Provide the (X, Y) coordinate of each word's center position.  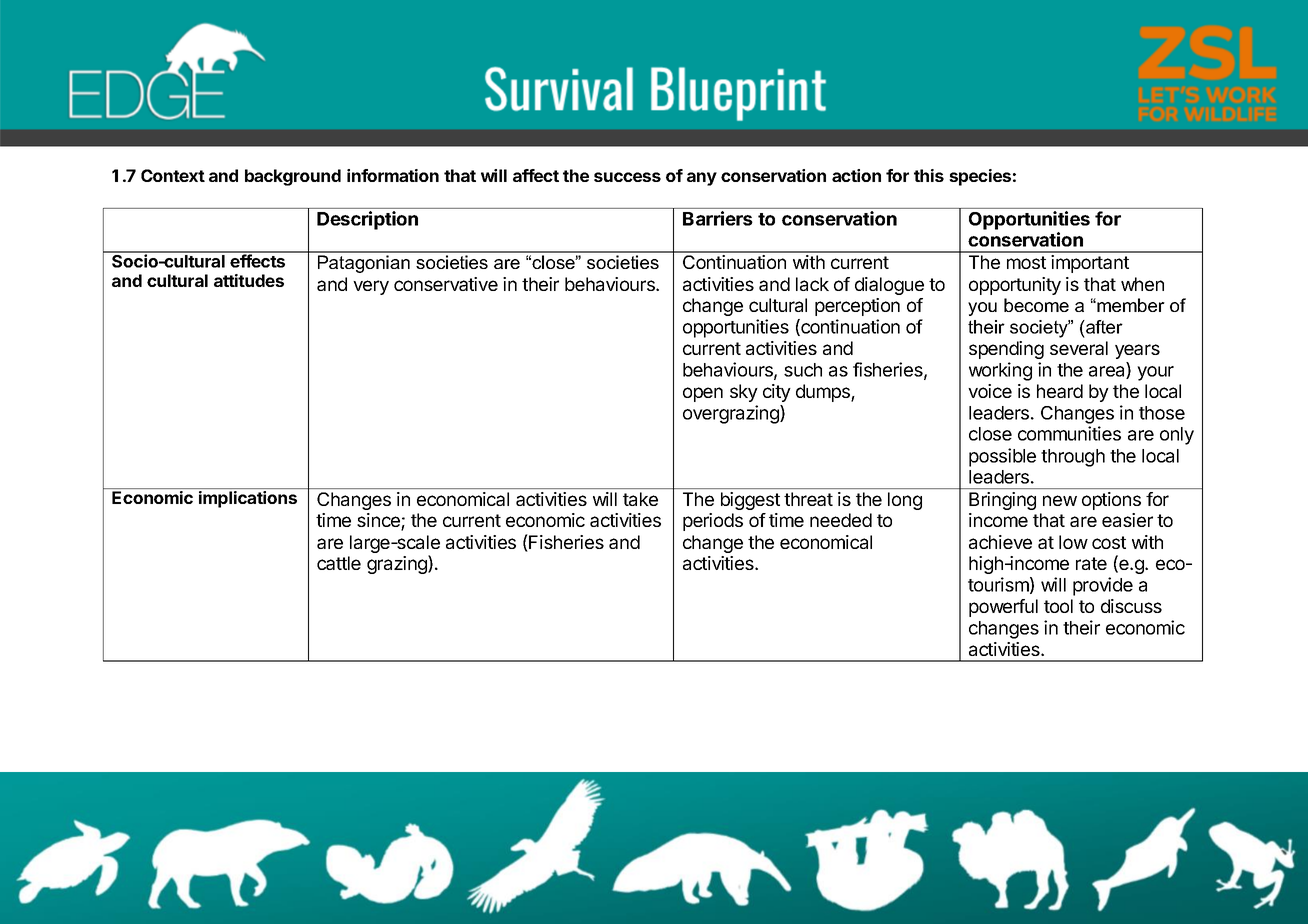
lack (812, 284)
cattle (339, 563)
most (1026, 262)
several (1079, 348)
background (293, 177)
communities (1069, 433)
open (703, 394)
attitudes (249, 280)
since (379, 521)
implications (248, 499)
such (803, 370)
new (1060, 500)
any (702, 179)
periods (713, 522)
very (371, 287)
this (929, 175)
